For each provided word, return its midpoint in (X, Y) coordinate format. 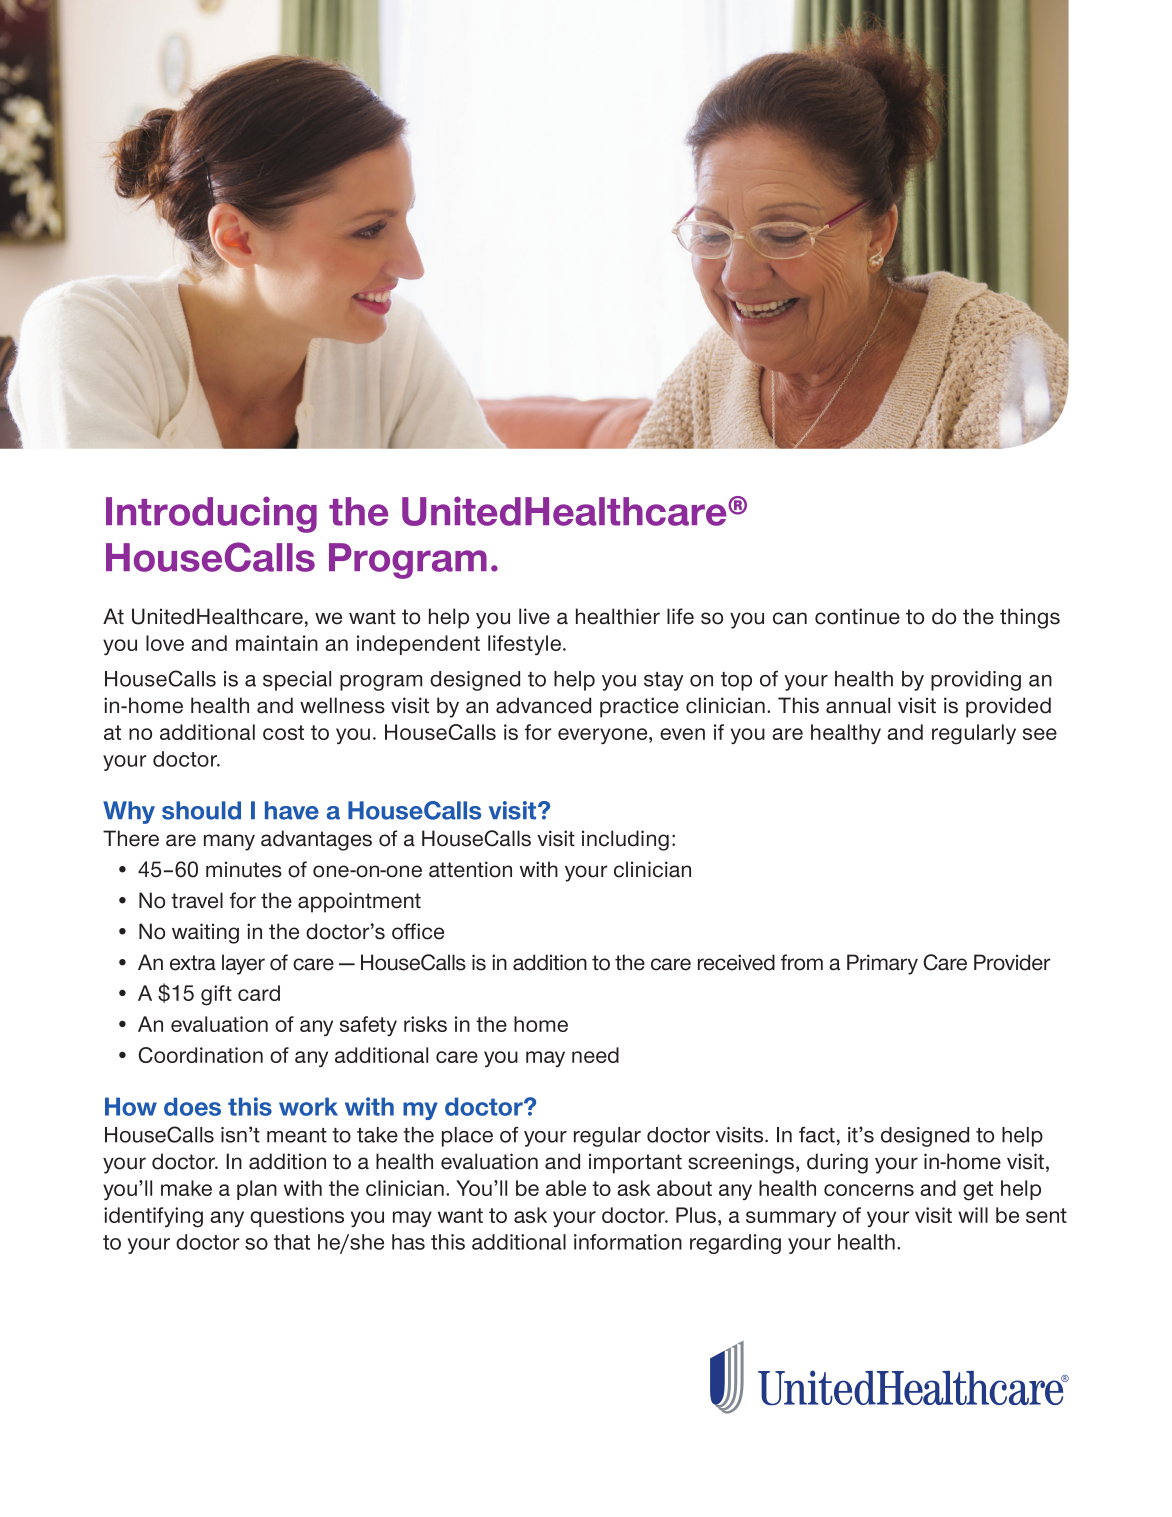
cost (283, 732)
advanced (543, 705)
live (534, 616)
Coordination (200, 1055)
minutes (244, 869)
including (625, 840)
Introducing (211, 514)
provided (1008, 707)
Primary (882, 964)
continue (857, 616)
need (595, 1055)
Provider (1012, 962)
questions (297, 1217)
